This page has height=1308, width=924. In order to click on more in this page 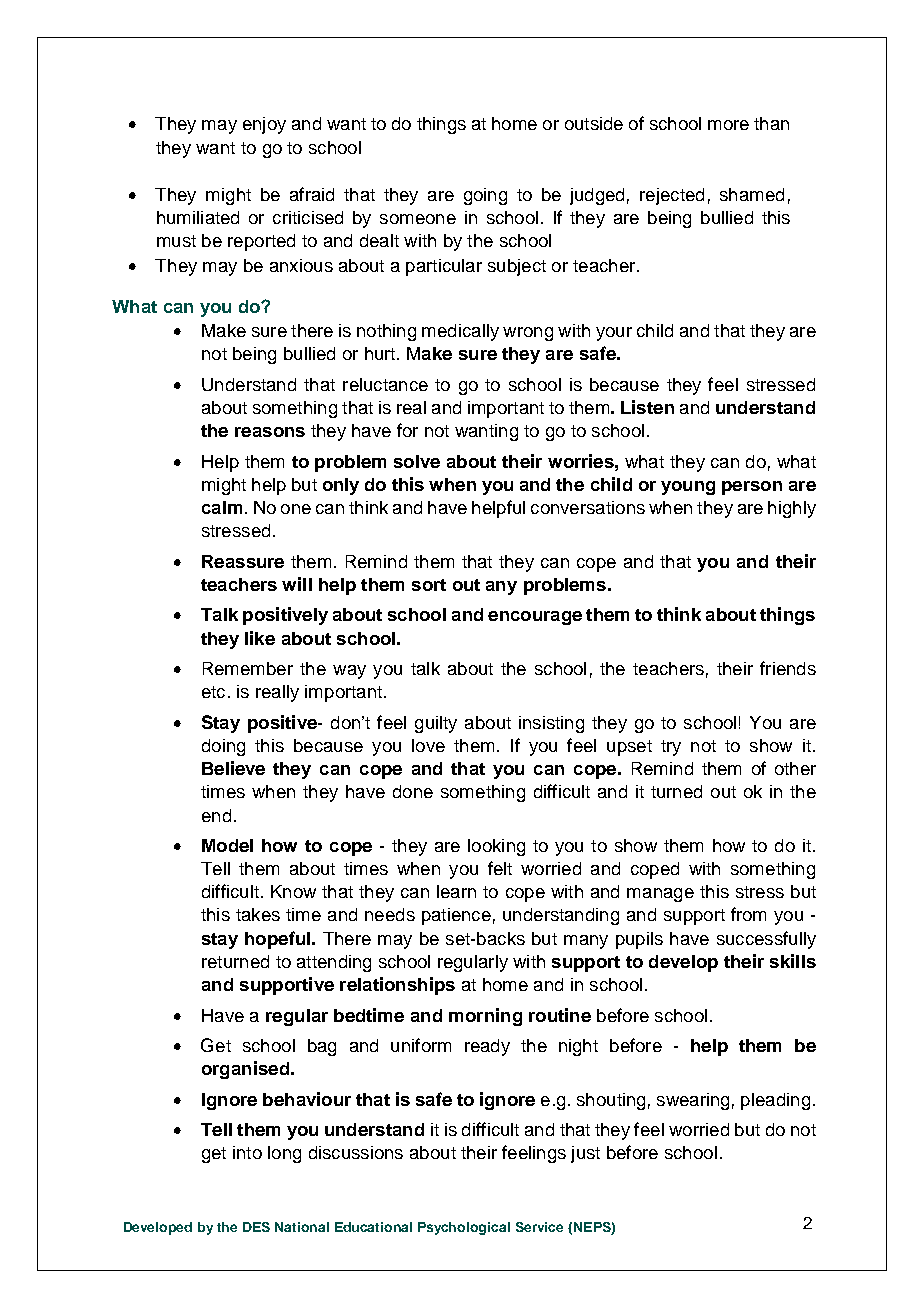, I will do `click(728, 125)`.
